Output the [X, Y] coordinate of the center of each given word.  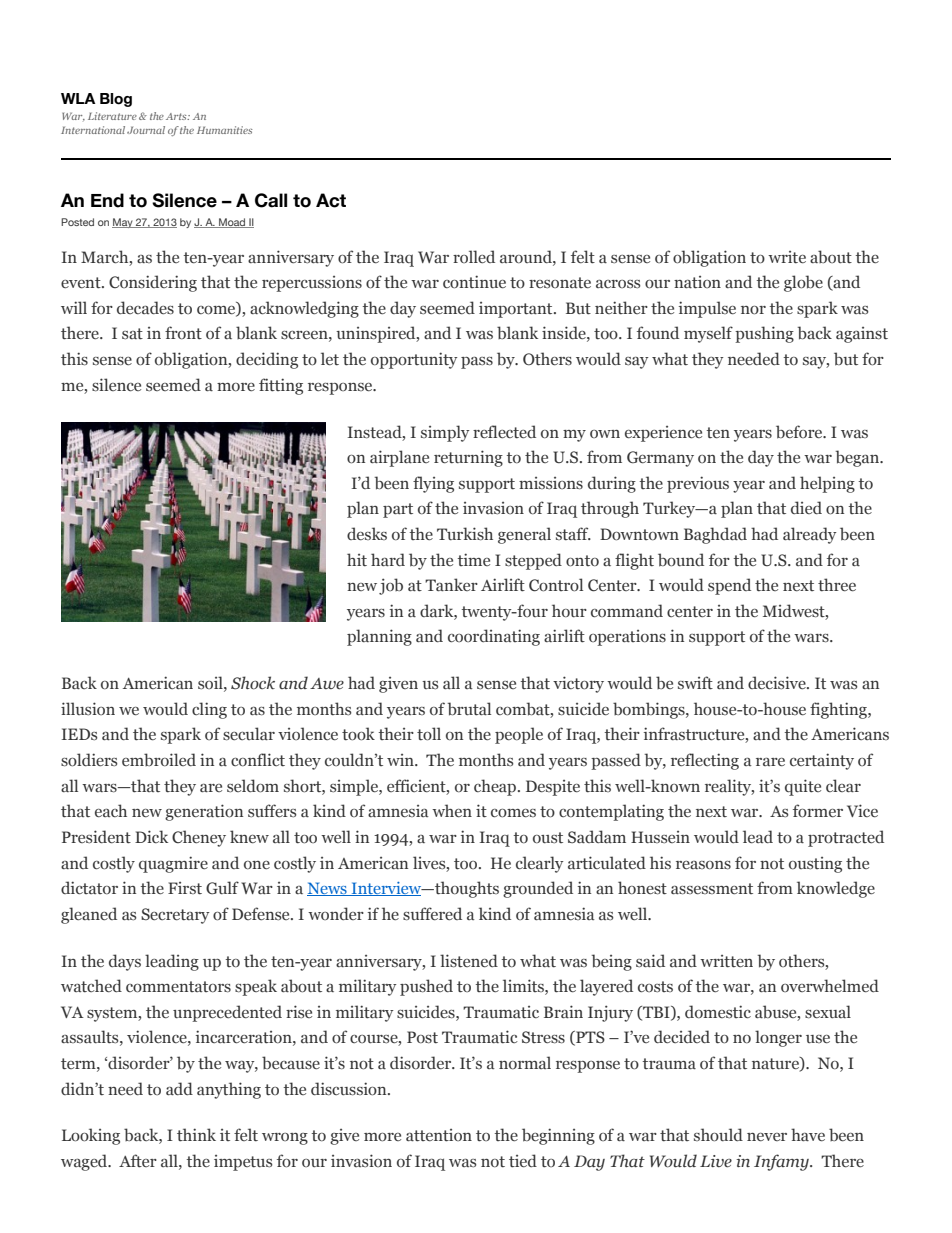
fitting [281, 386]
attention [439, 1135]
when [452, 811]
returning [468, 458]
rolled [474, 256]
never [767, 1137]
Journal [146, 130]
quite [803, 787]
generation [204, 812]
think [196, 1135]
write [787, 257]
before [800, 432]
